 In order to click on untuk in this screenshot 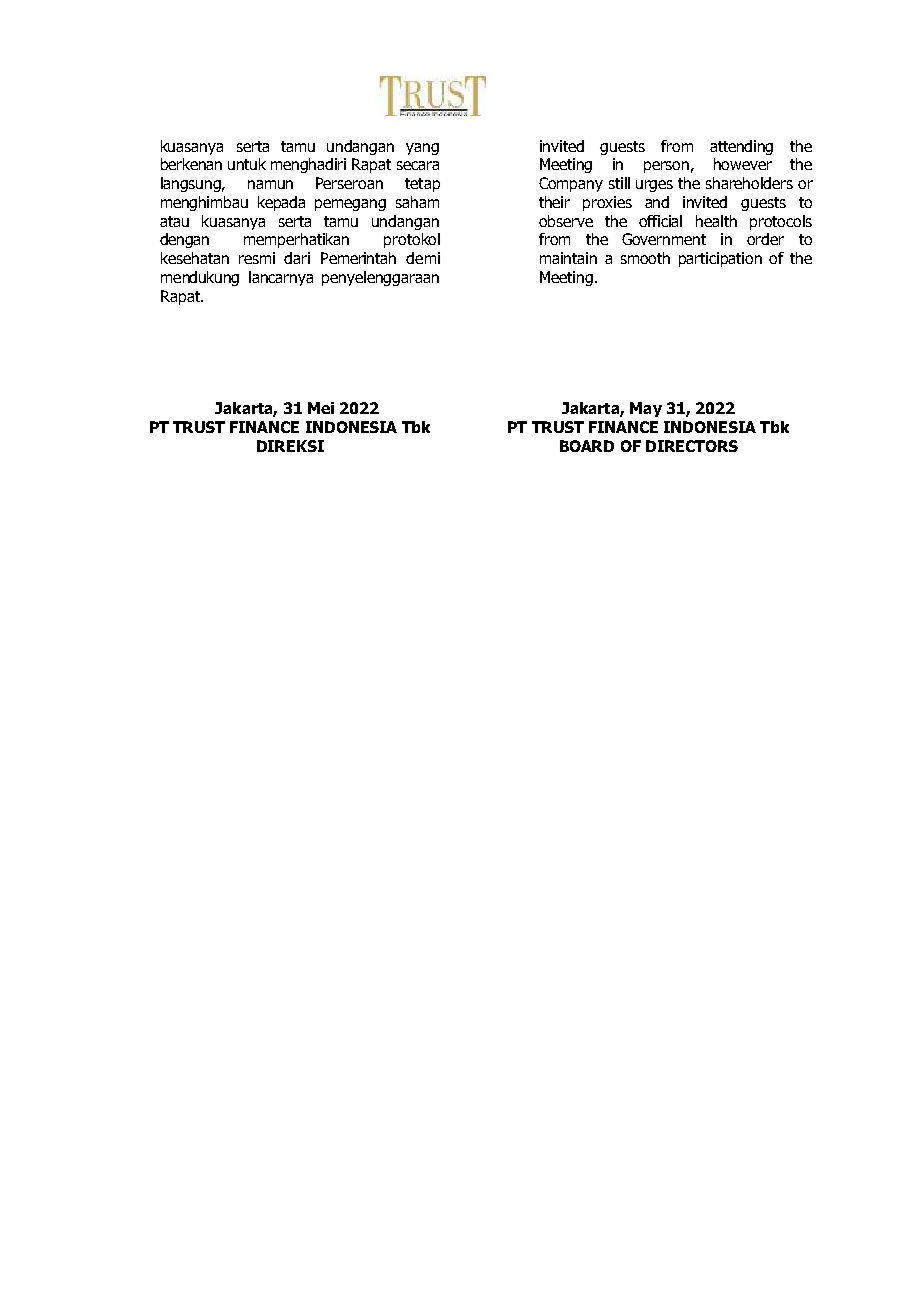, I will do `click(247, 164)`.
